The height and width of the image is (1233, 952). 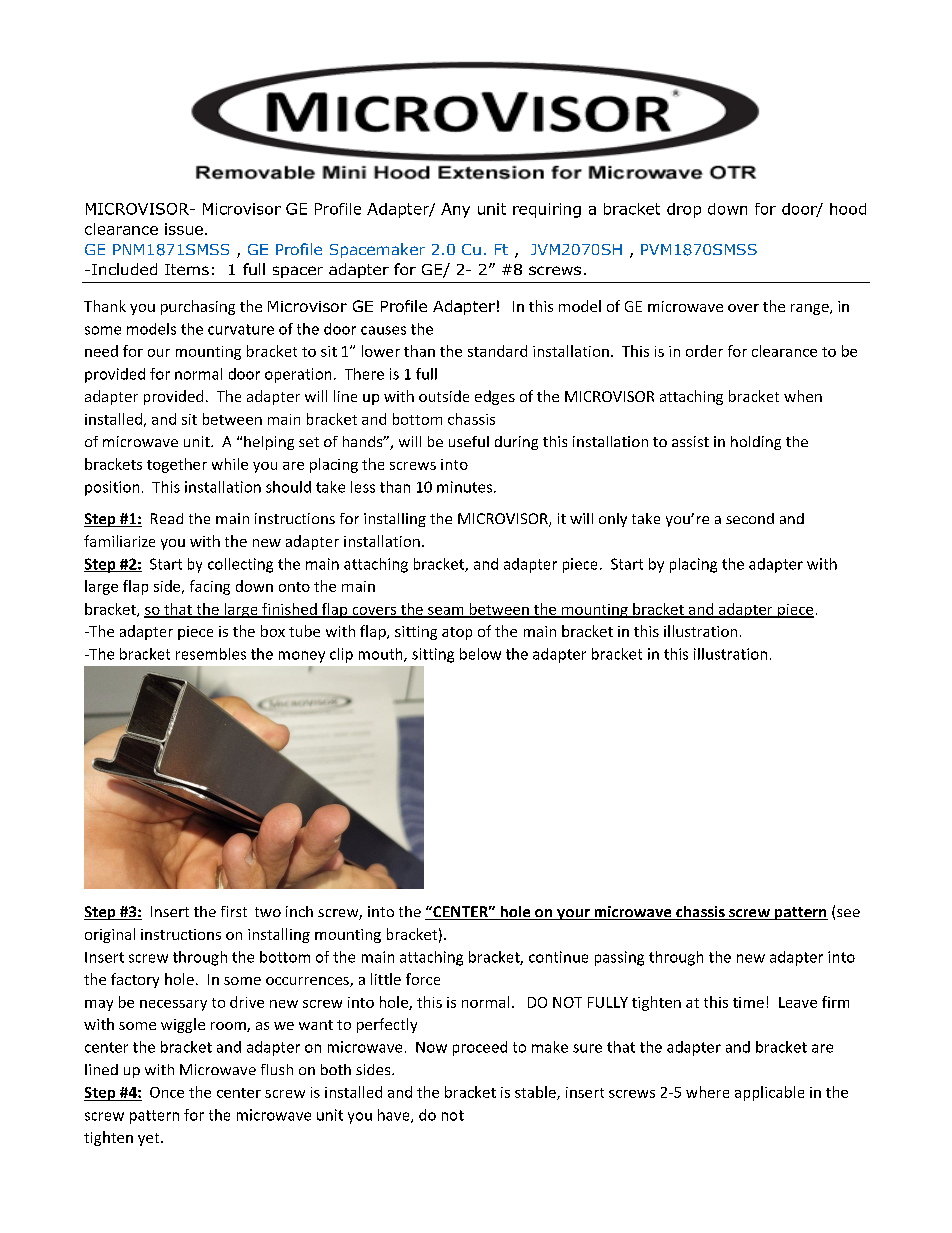 I want to click on issue, so click(x=184, y=229).
